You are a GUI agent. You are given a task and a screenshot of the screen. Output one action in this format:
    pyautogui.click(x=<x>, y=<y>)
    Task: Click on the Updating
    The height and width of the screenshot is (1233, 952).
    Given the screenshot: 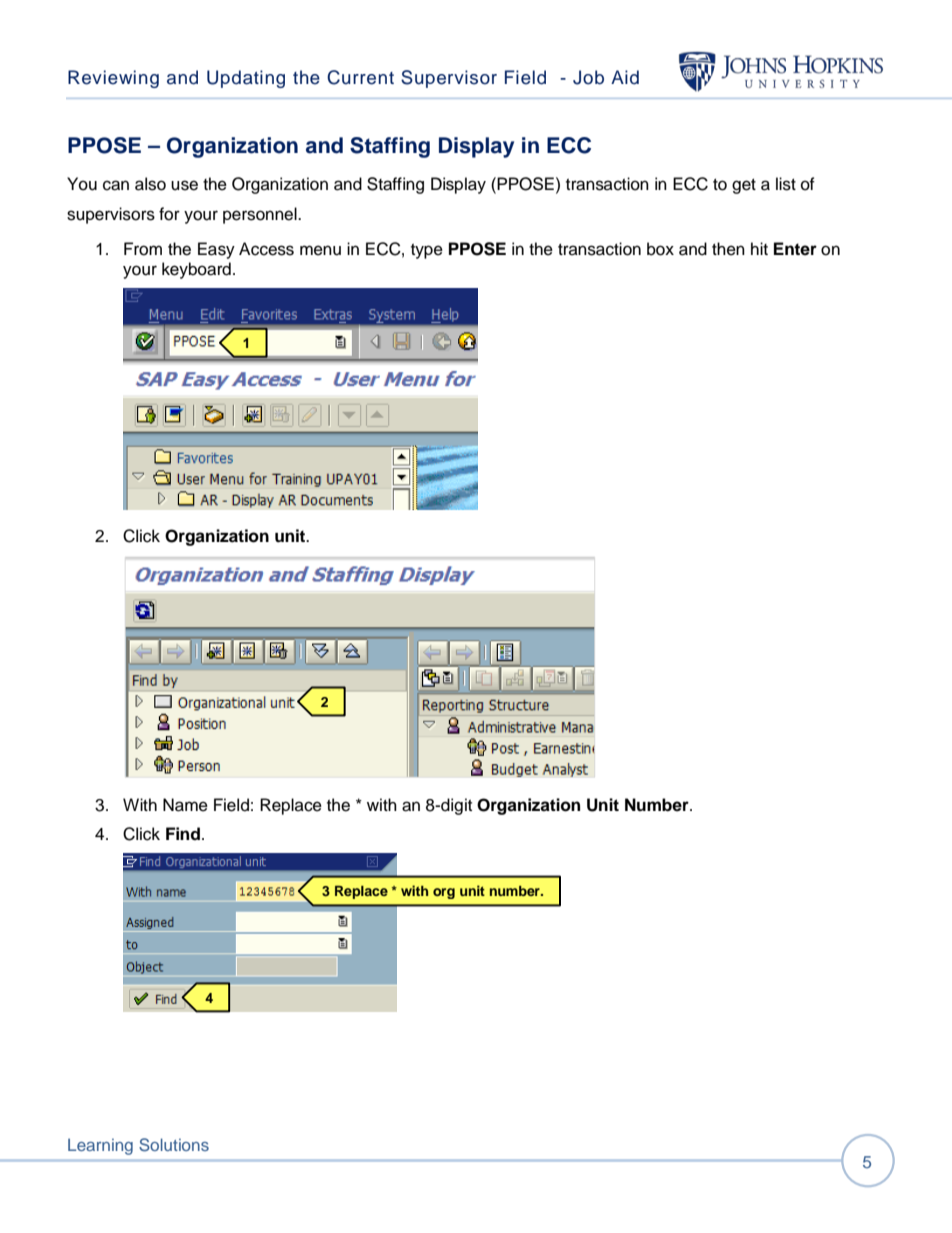 What is the action you would take?
    pyautogui.click(x=246, y=79)
